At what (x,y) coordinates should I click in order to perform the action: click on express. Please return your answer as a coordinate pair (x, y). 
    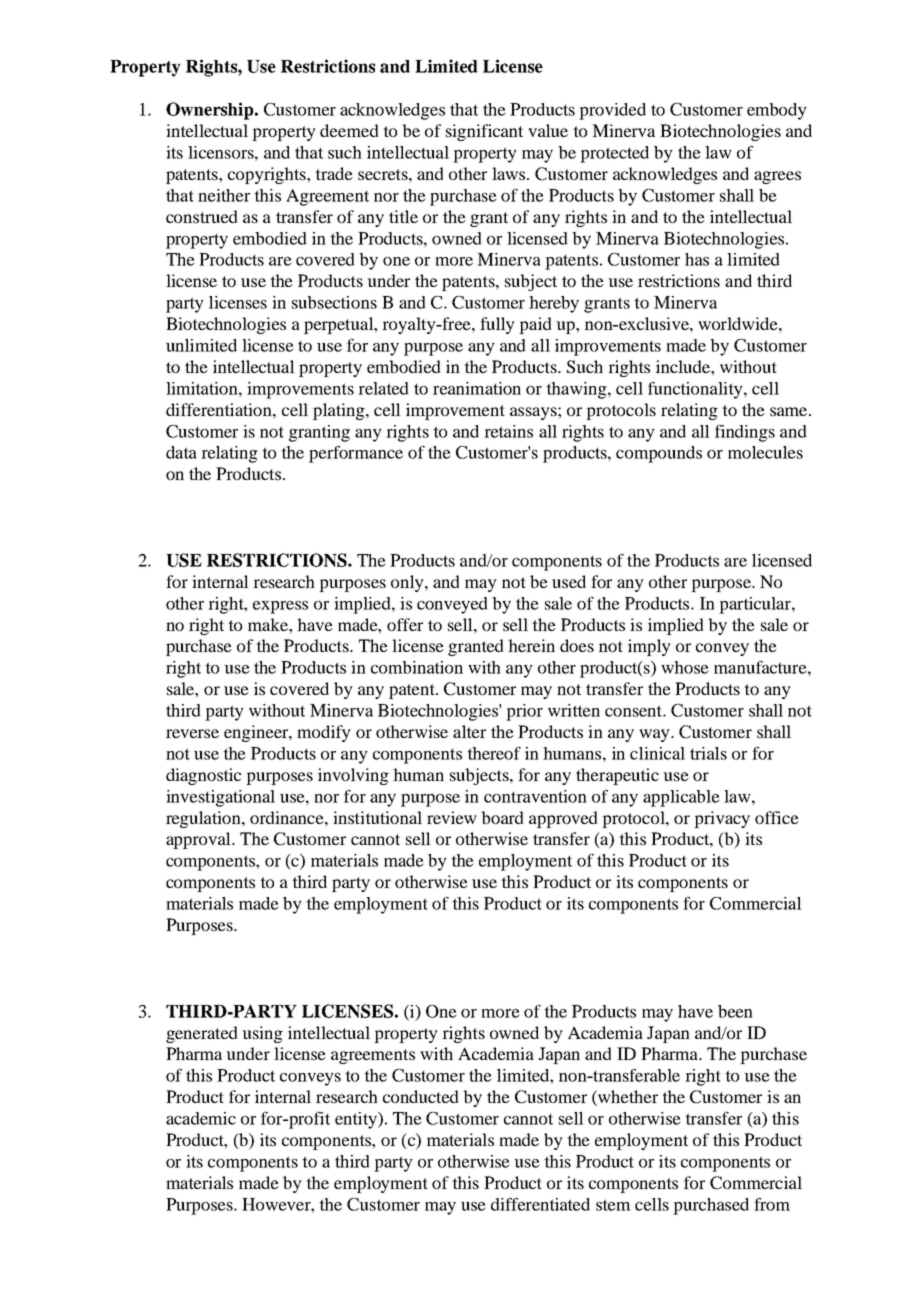
    Looking at the image, I should click on (280, 607).
